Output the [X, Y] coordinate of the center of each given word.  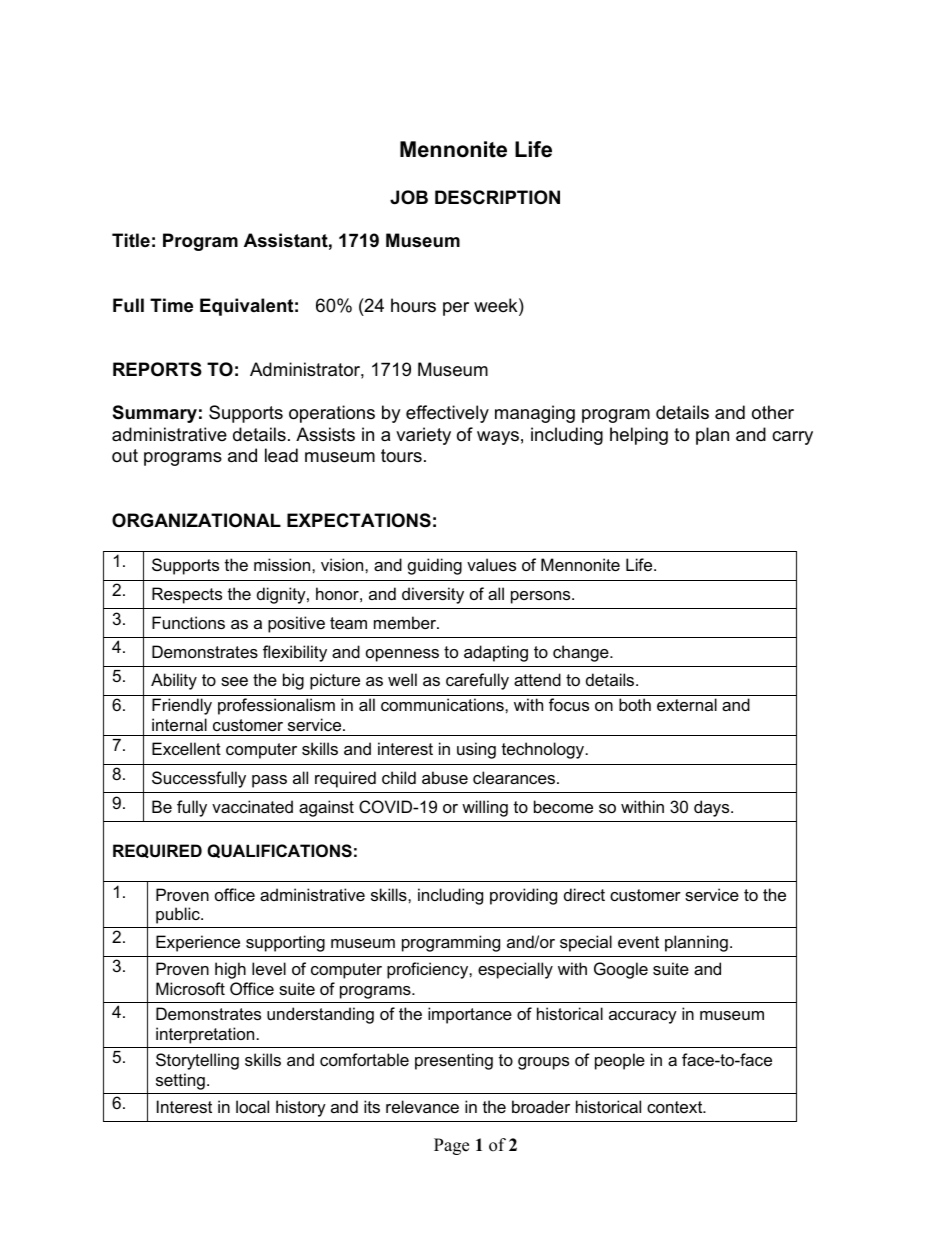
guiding [435, 566]
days [713, 808]
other [773, 412]
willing [485, 808]
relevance [422, 1106]
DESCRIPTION [497, 197]
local [252, 1106]
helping [639, 436]
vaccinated [252, 806]
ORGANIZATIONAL [196, 520]
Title [131, 240]
